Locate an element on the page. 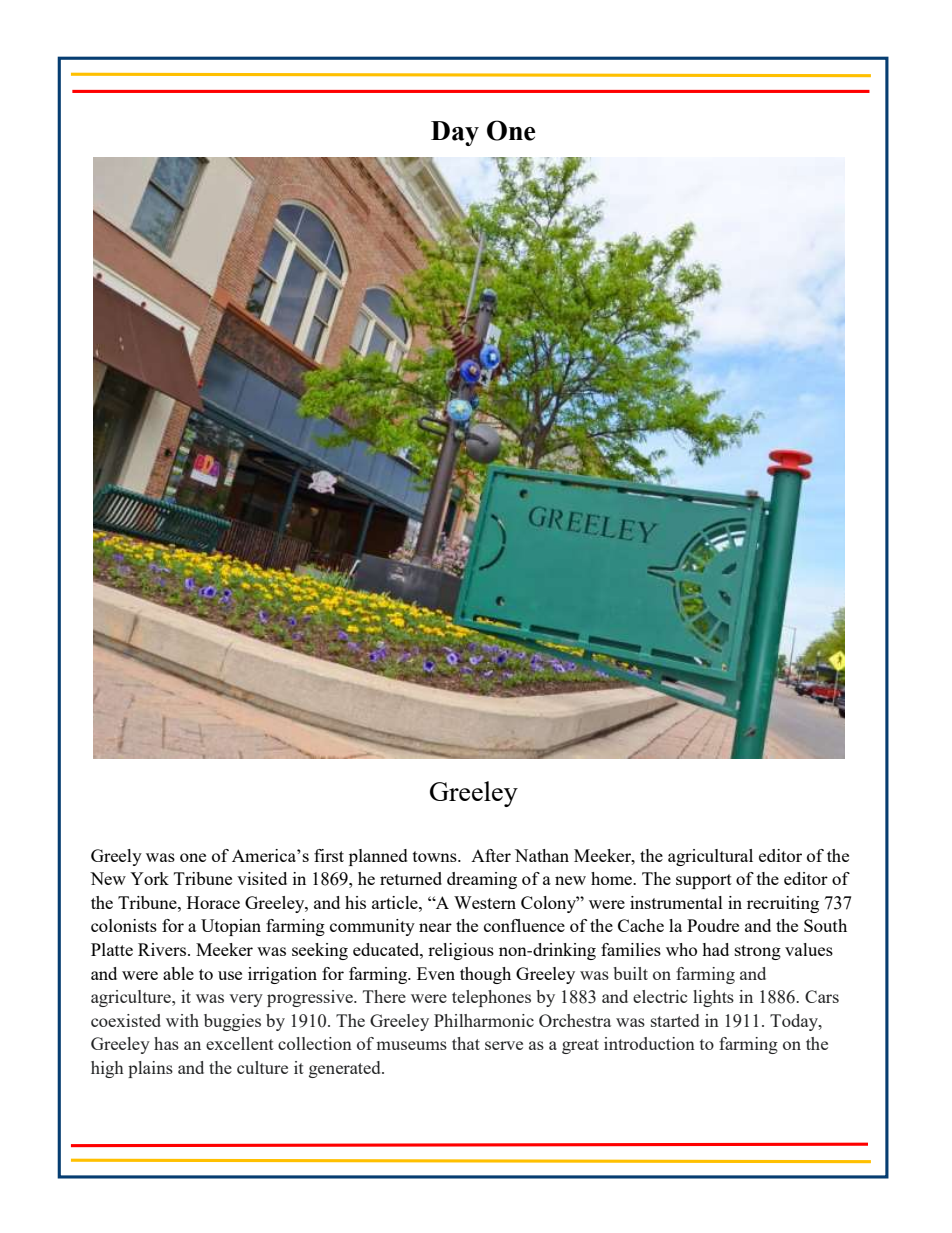 Image resolution: width=952 pixels, height=1233 pixels. near is located at coordinates (435, 927).
